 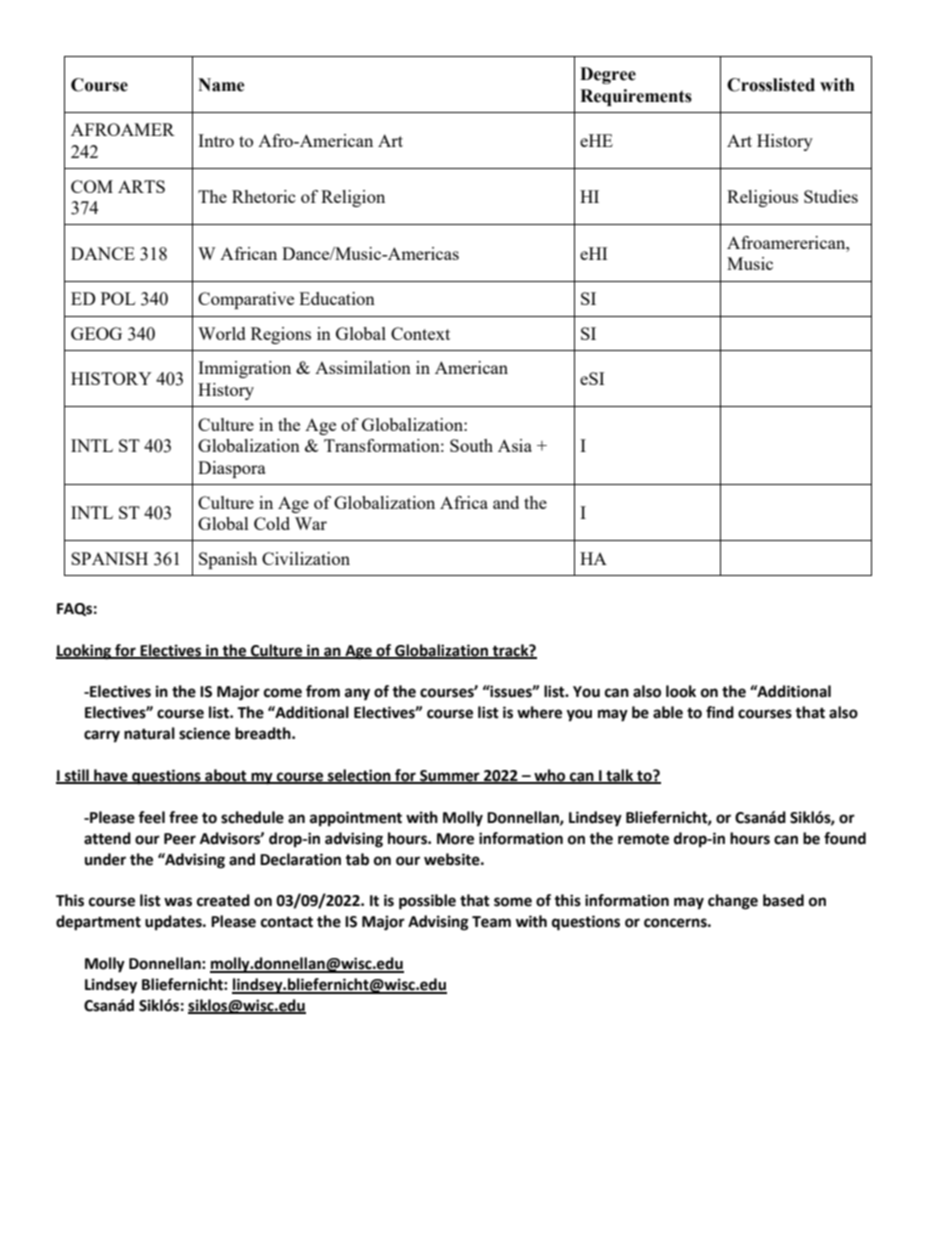 What do you see at coordinates (221, 85) in the screenshot?
I see `Name` at bounding box center [221, 85].
